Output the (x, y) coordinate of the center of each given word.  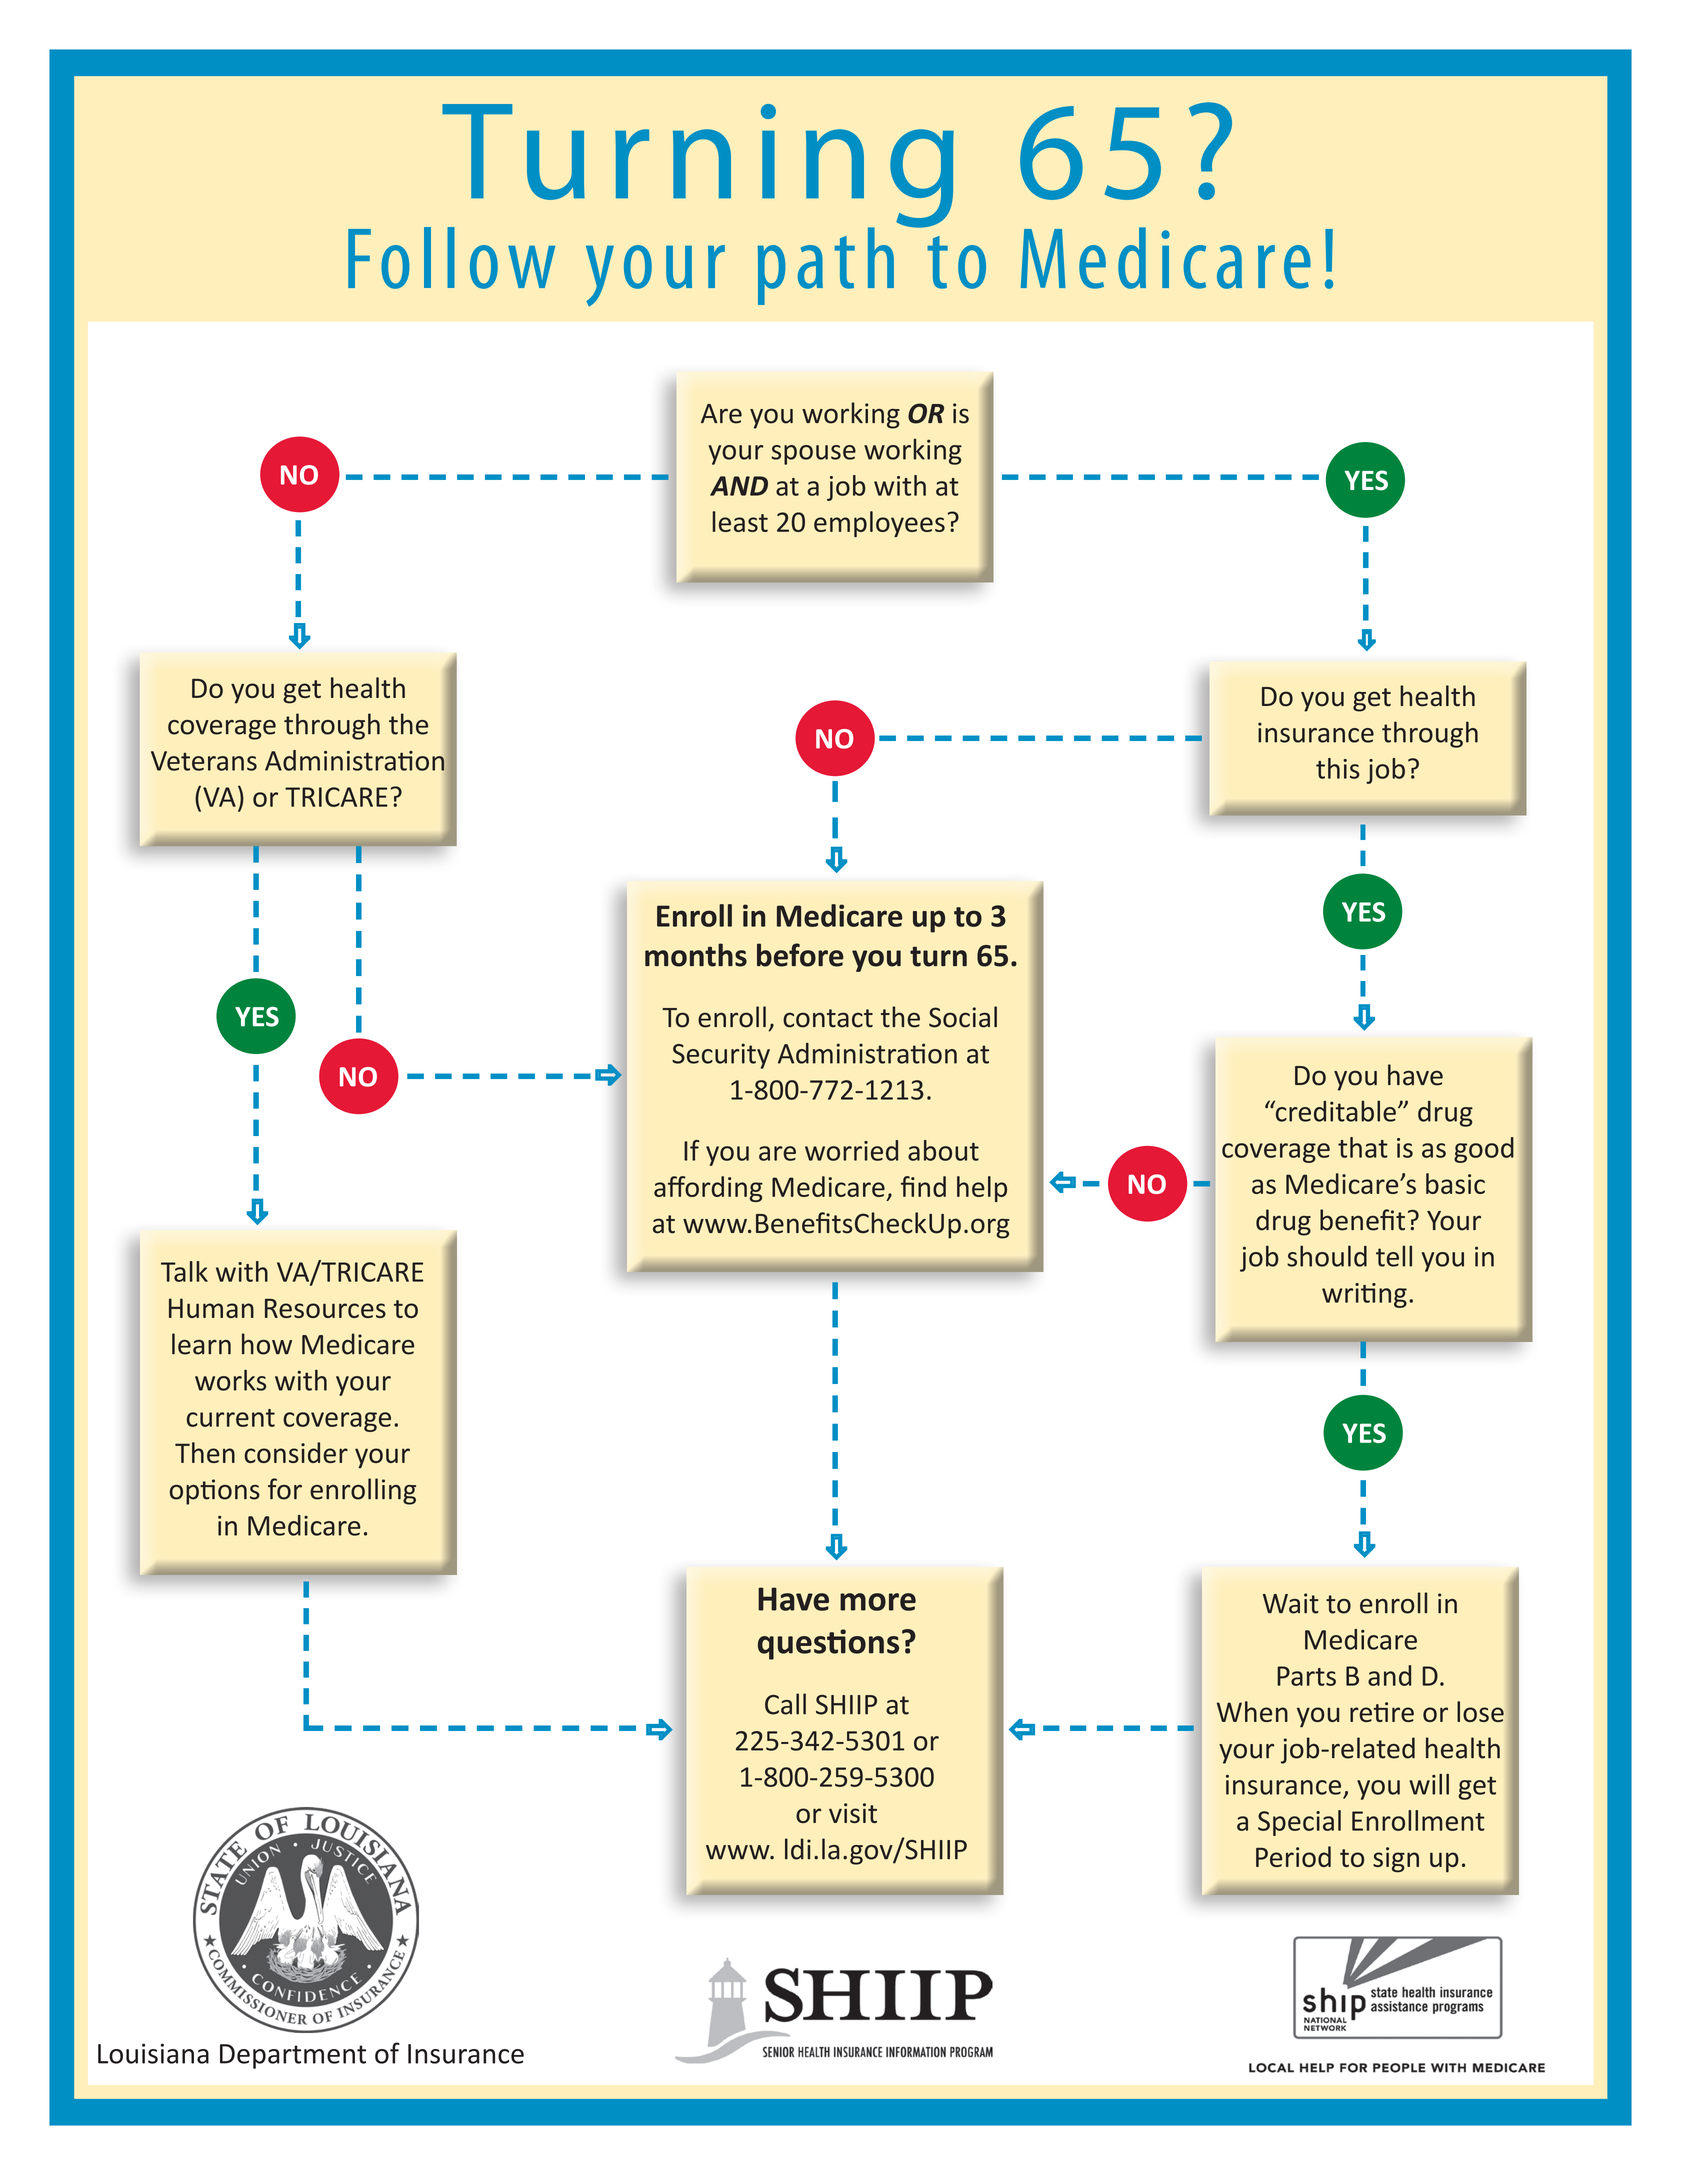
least (740, 521)
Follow (451, 258)
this (1338, 768)
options (215, 1492)
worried (851, 1150)
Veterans (204, 761)
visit (853, 1813)
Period (1293, 1856)
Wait (1291, 1603)
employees (879, 524)
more (878, 1602)
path (826, 266)
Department (293, 2056)
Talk (184, 1271)
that (1363, 1147)
